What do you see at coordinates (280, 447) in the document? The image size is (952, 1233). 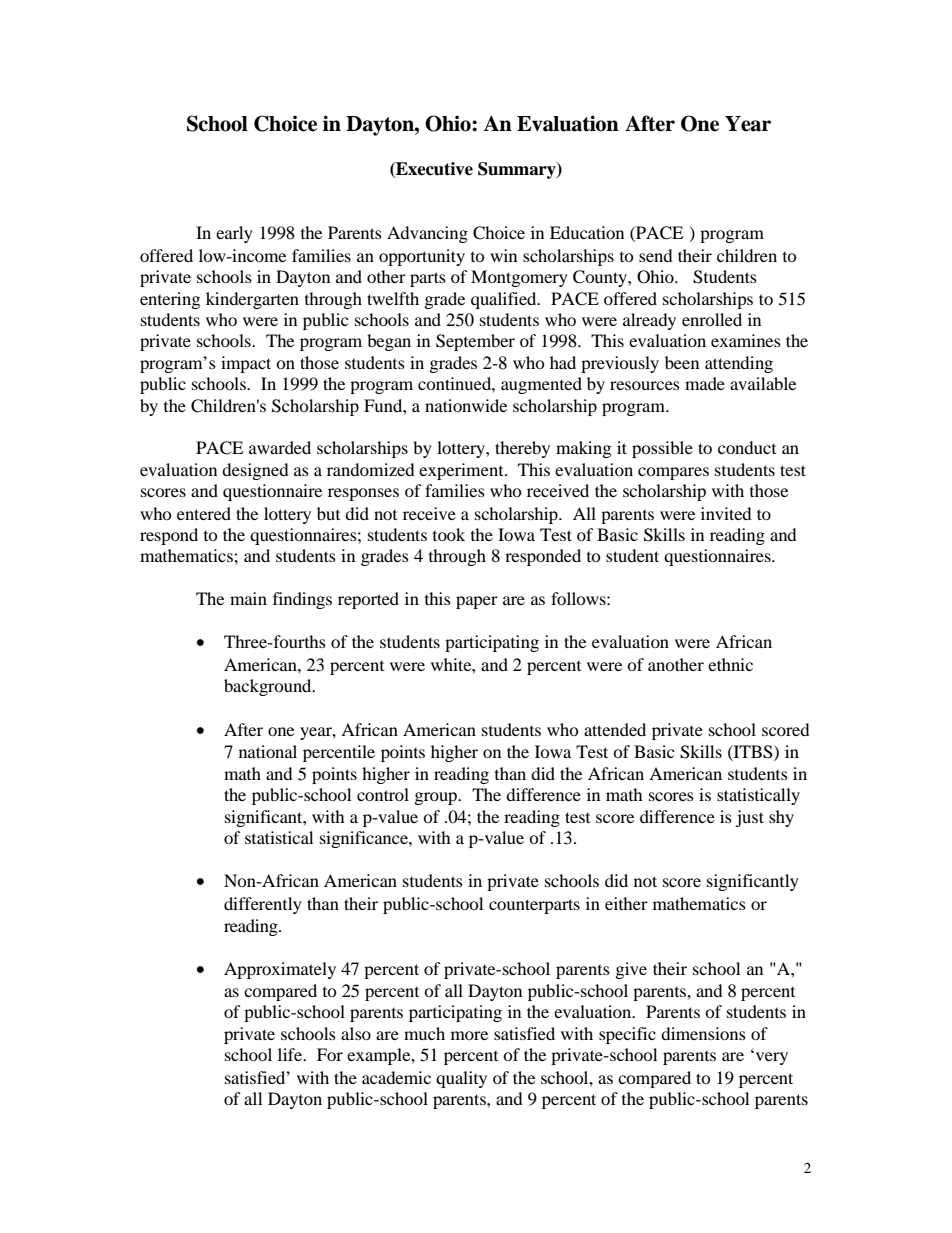 I see `awarded` at bounding box center [280, 447].
